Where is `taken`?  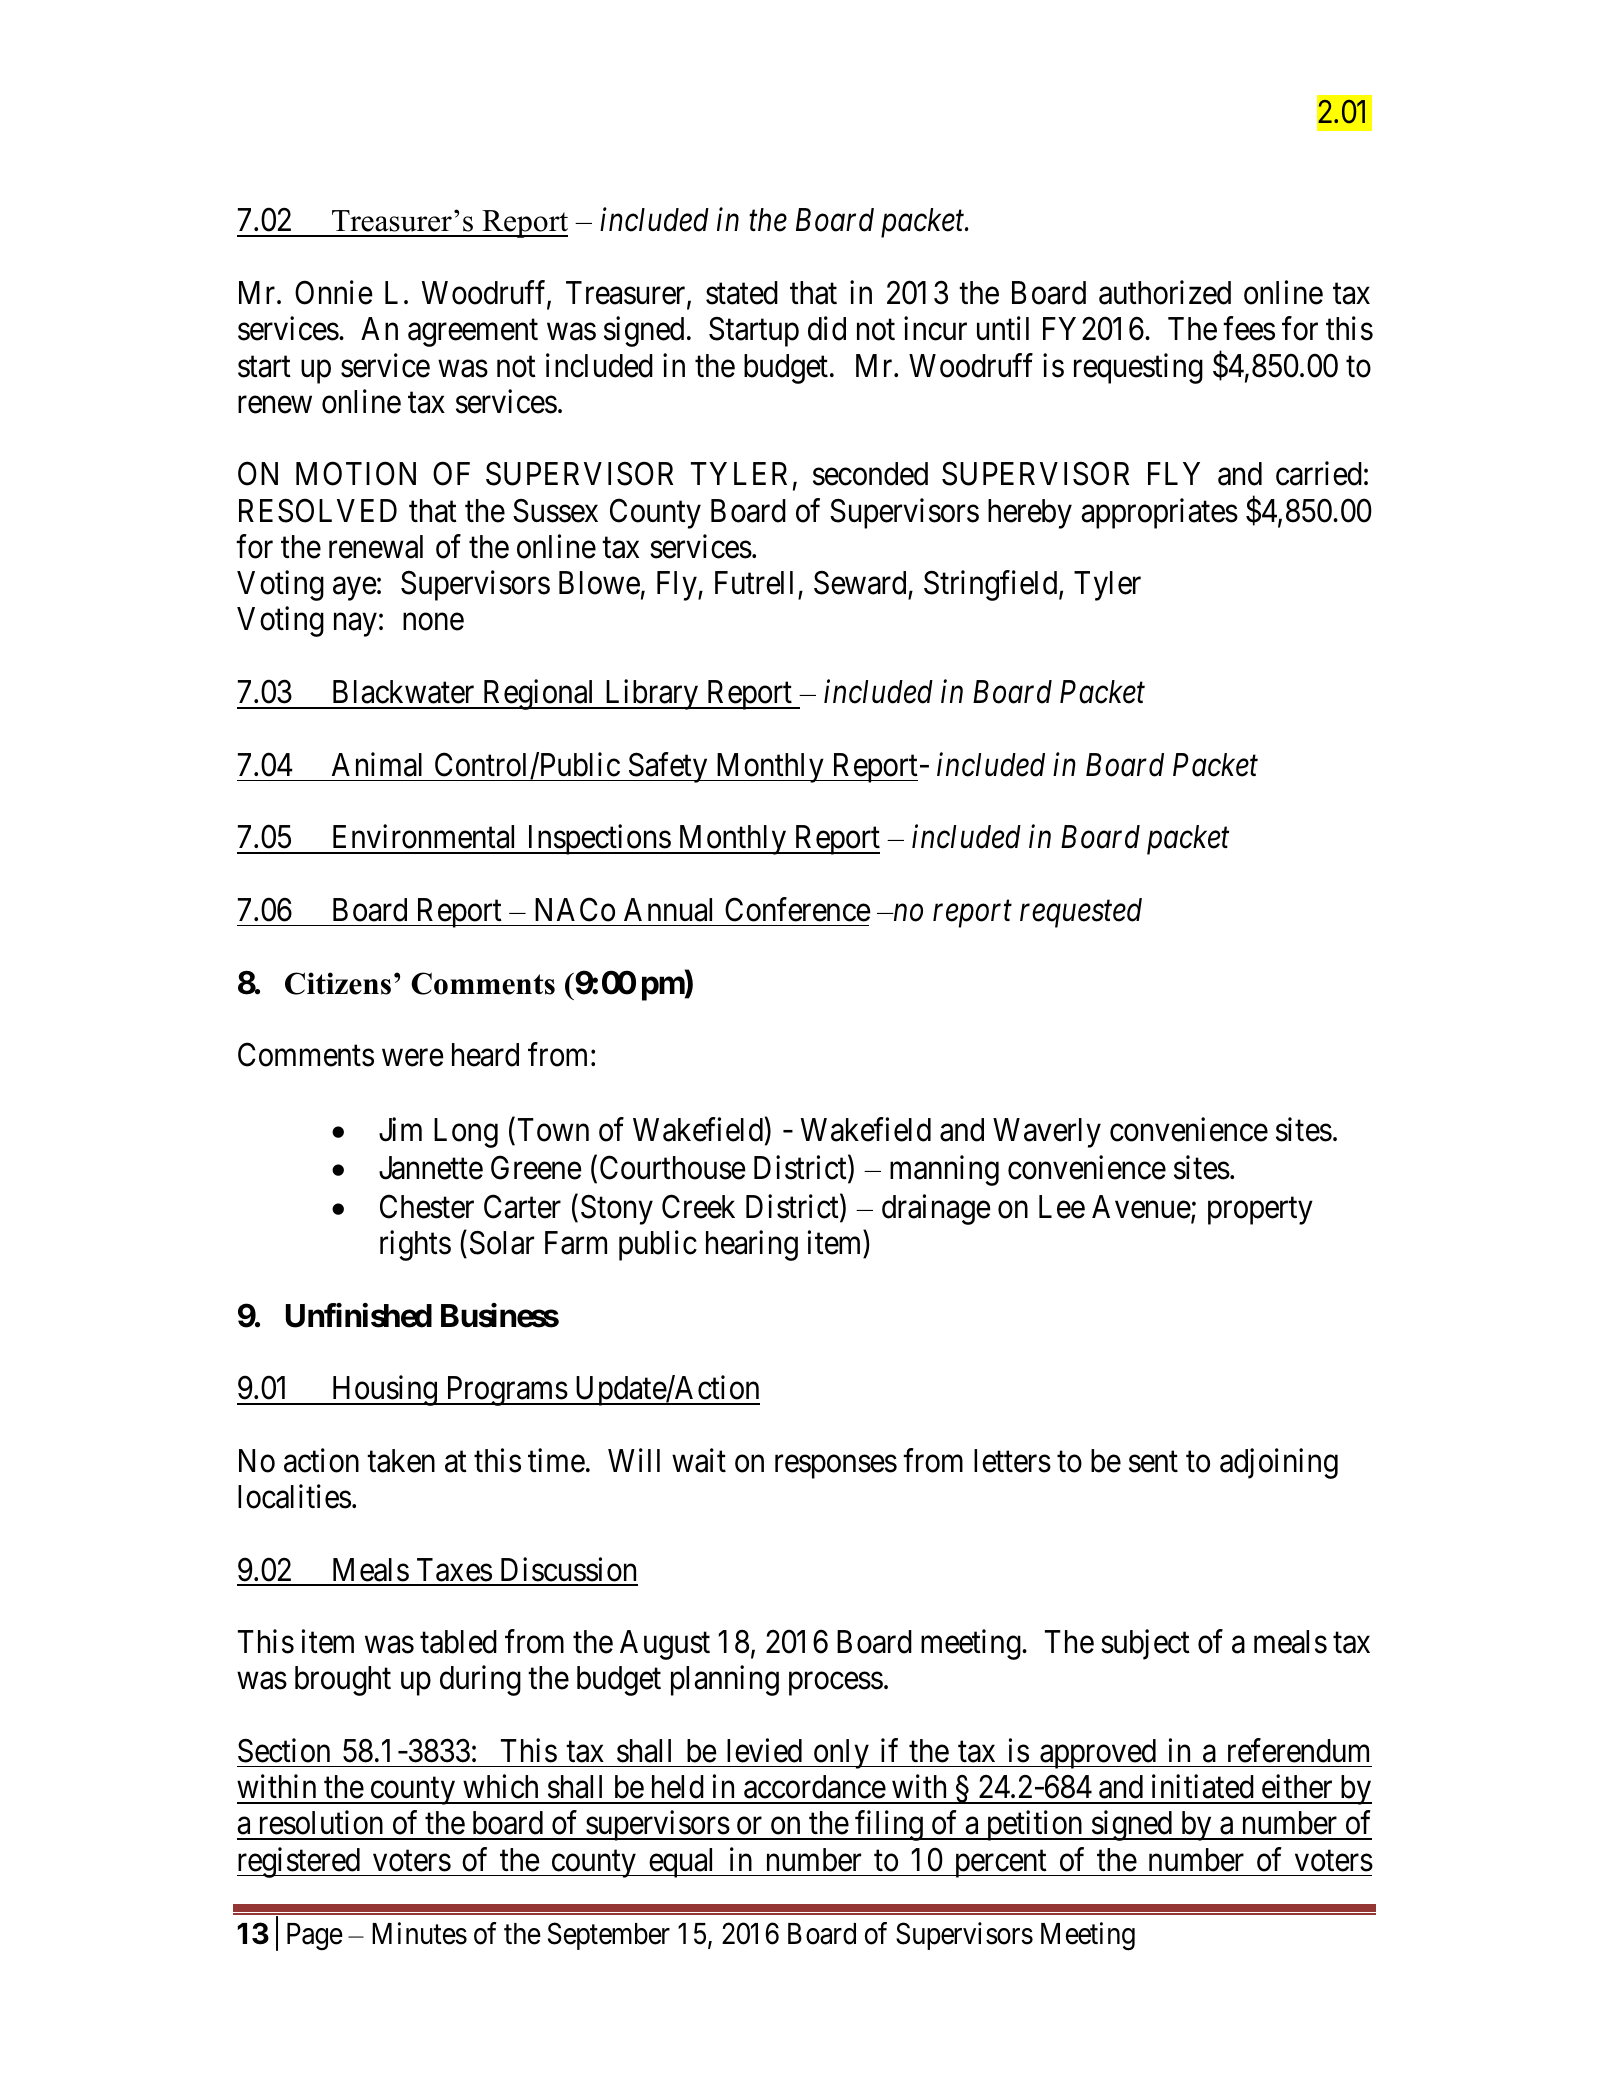 taken is located at coordinates (401, 1461).
